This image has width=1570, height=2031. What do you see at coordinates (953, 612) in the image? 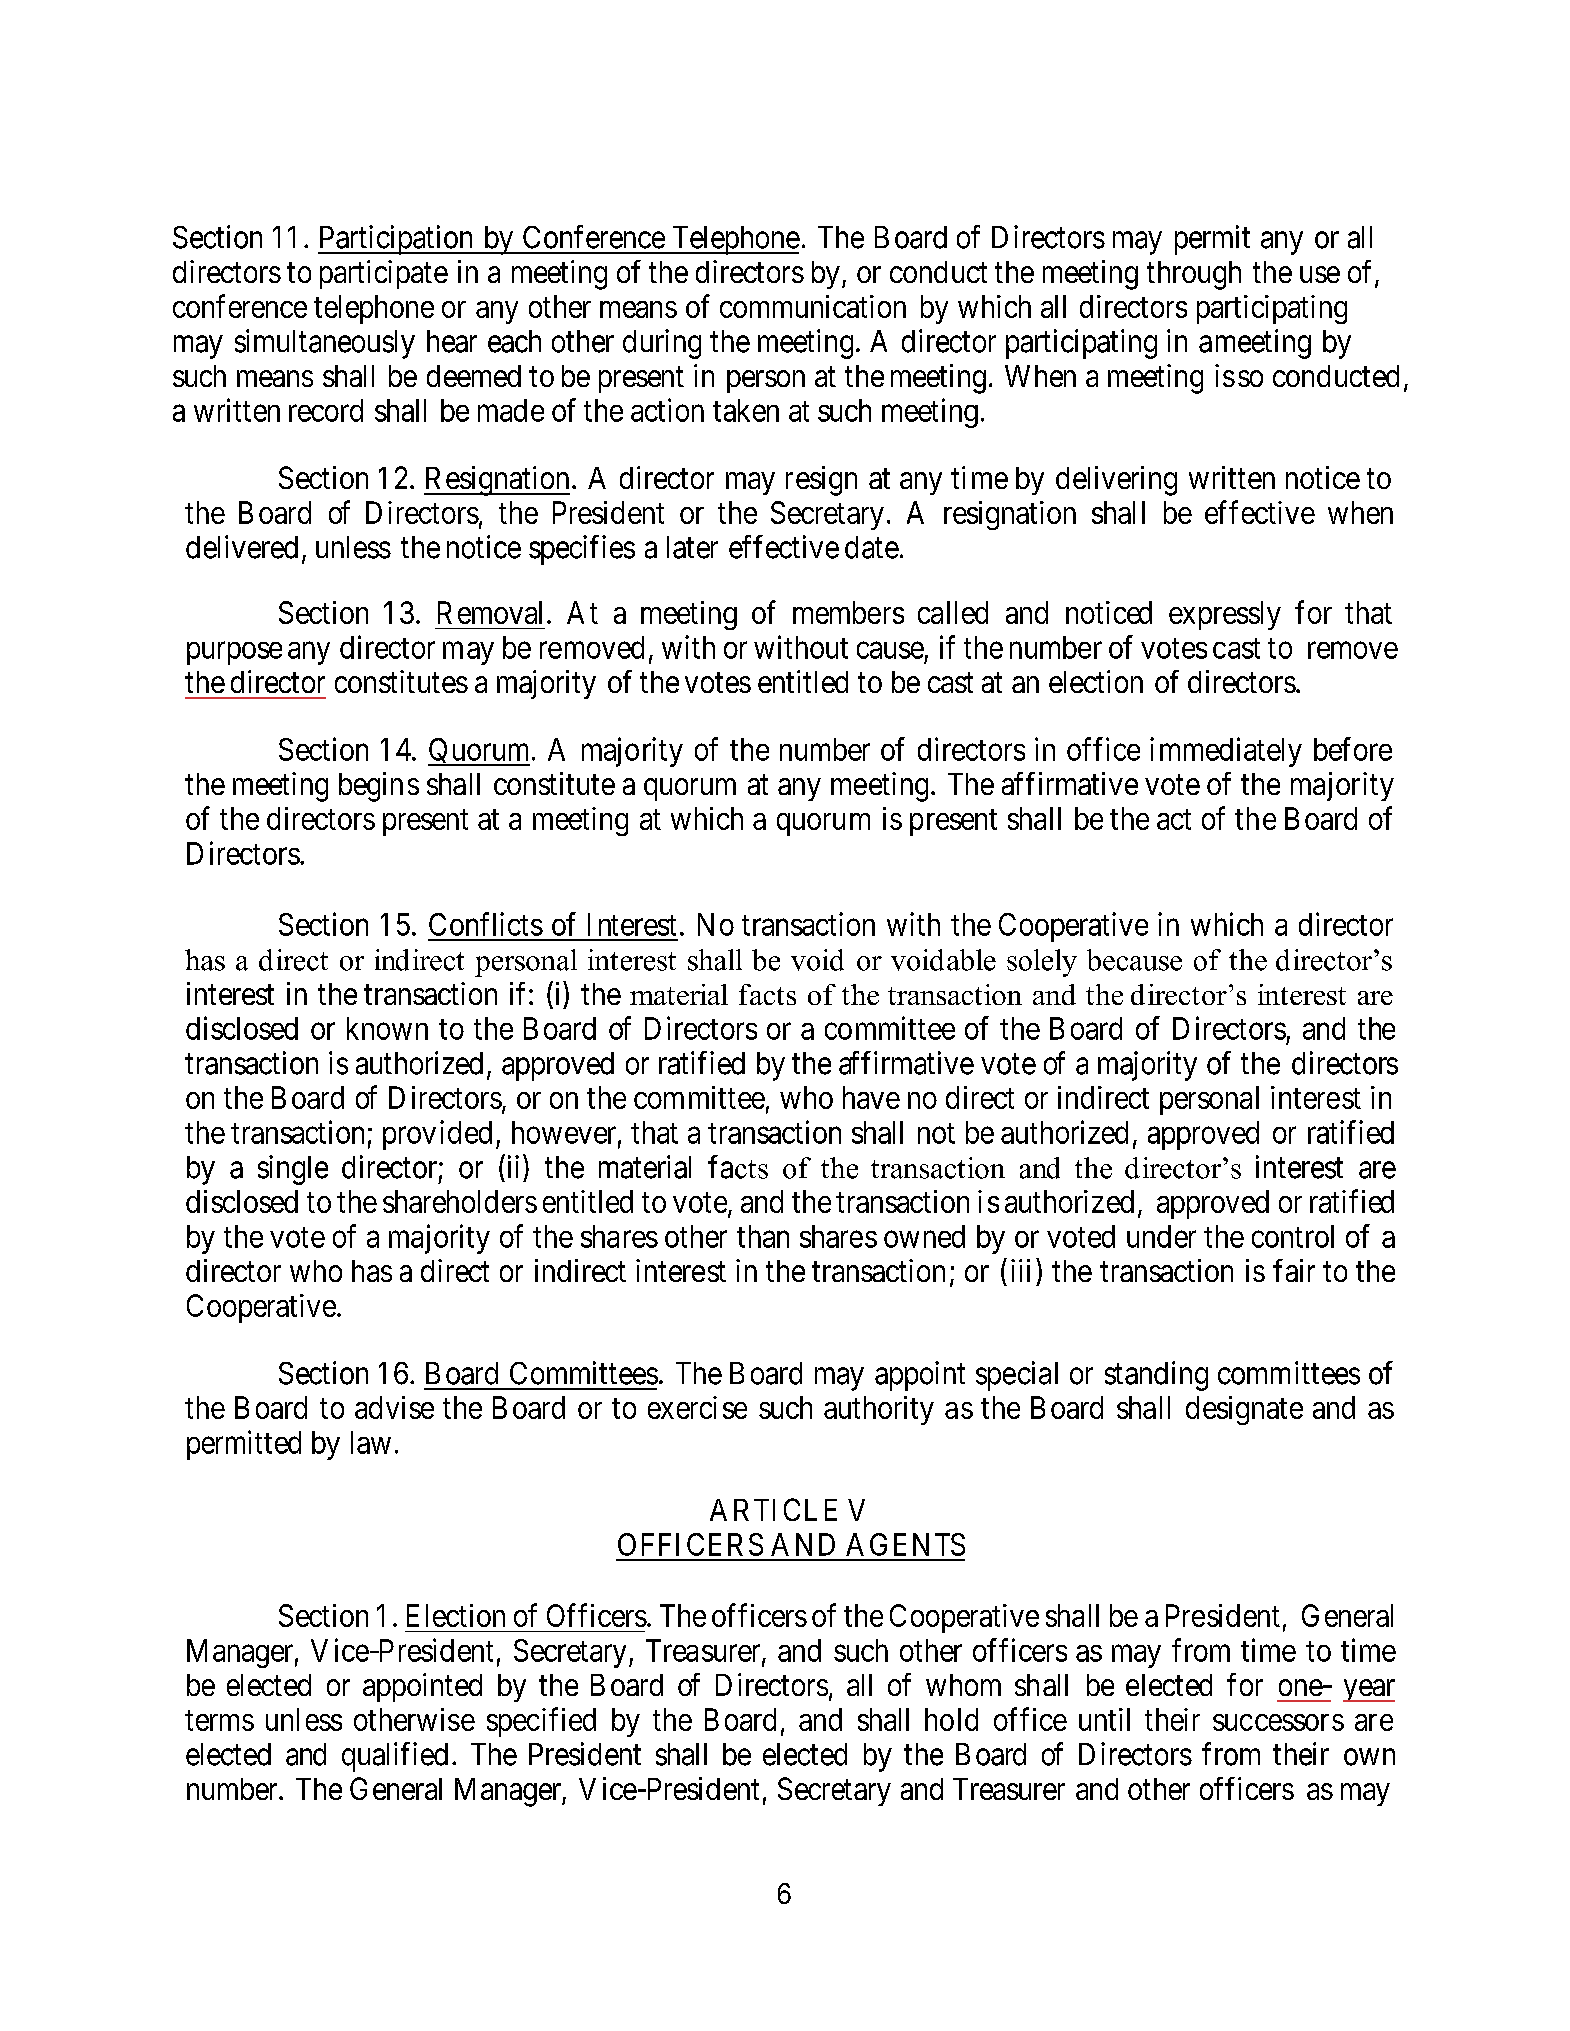
I see `called` at bounding box center [953, 612].
